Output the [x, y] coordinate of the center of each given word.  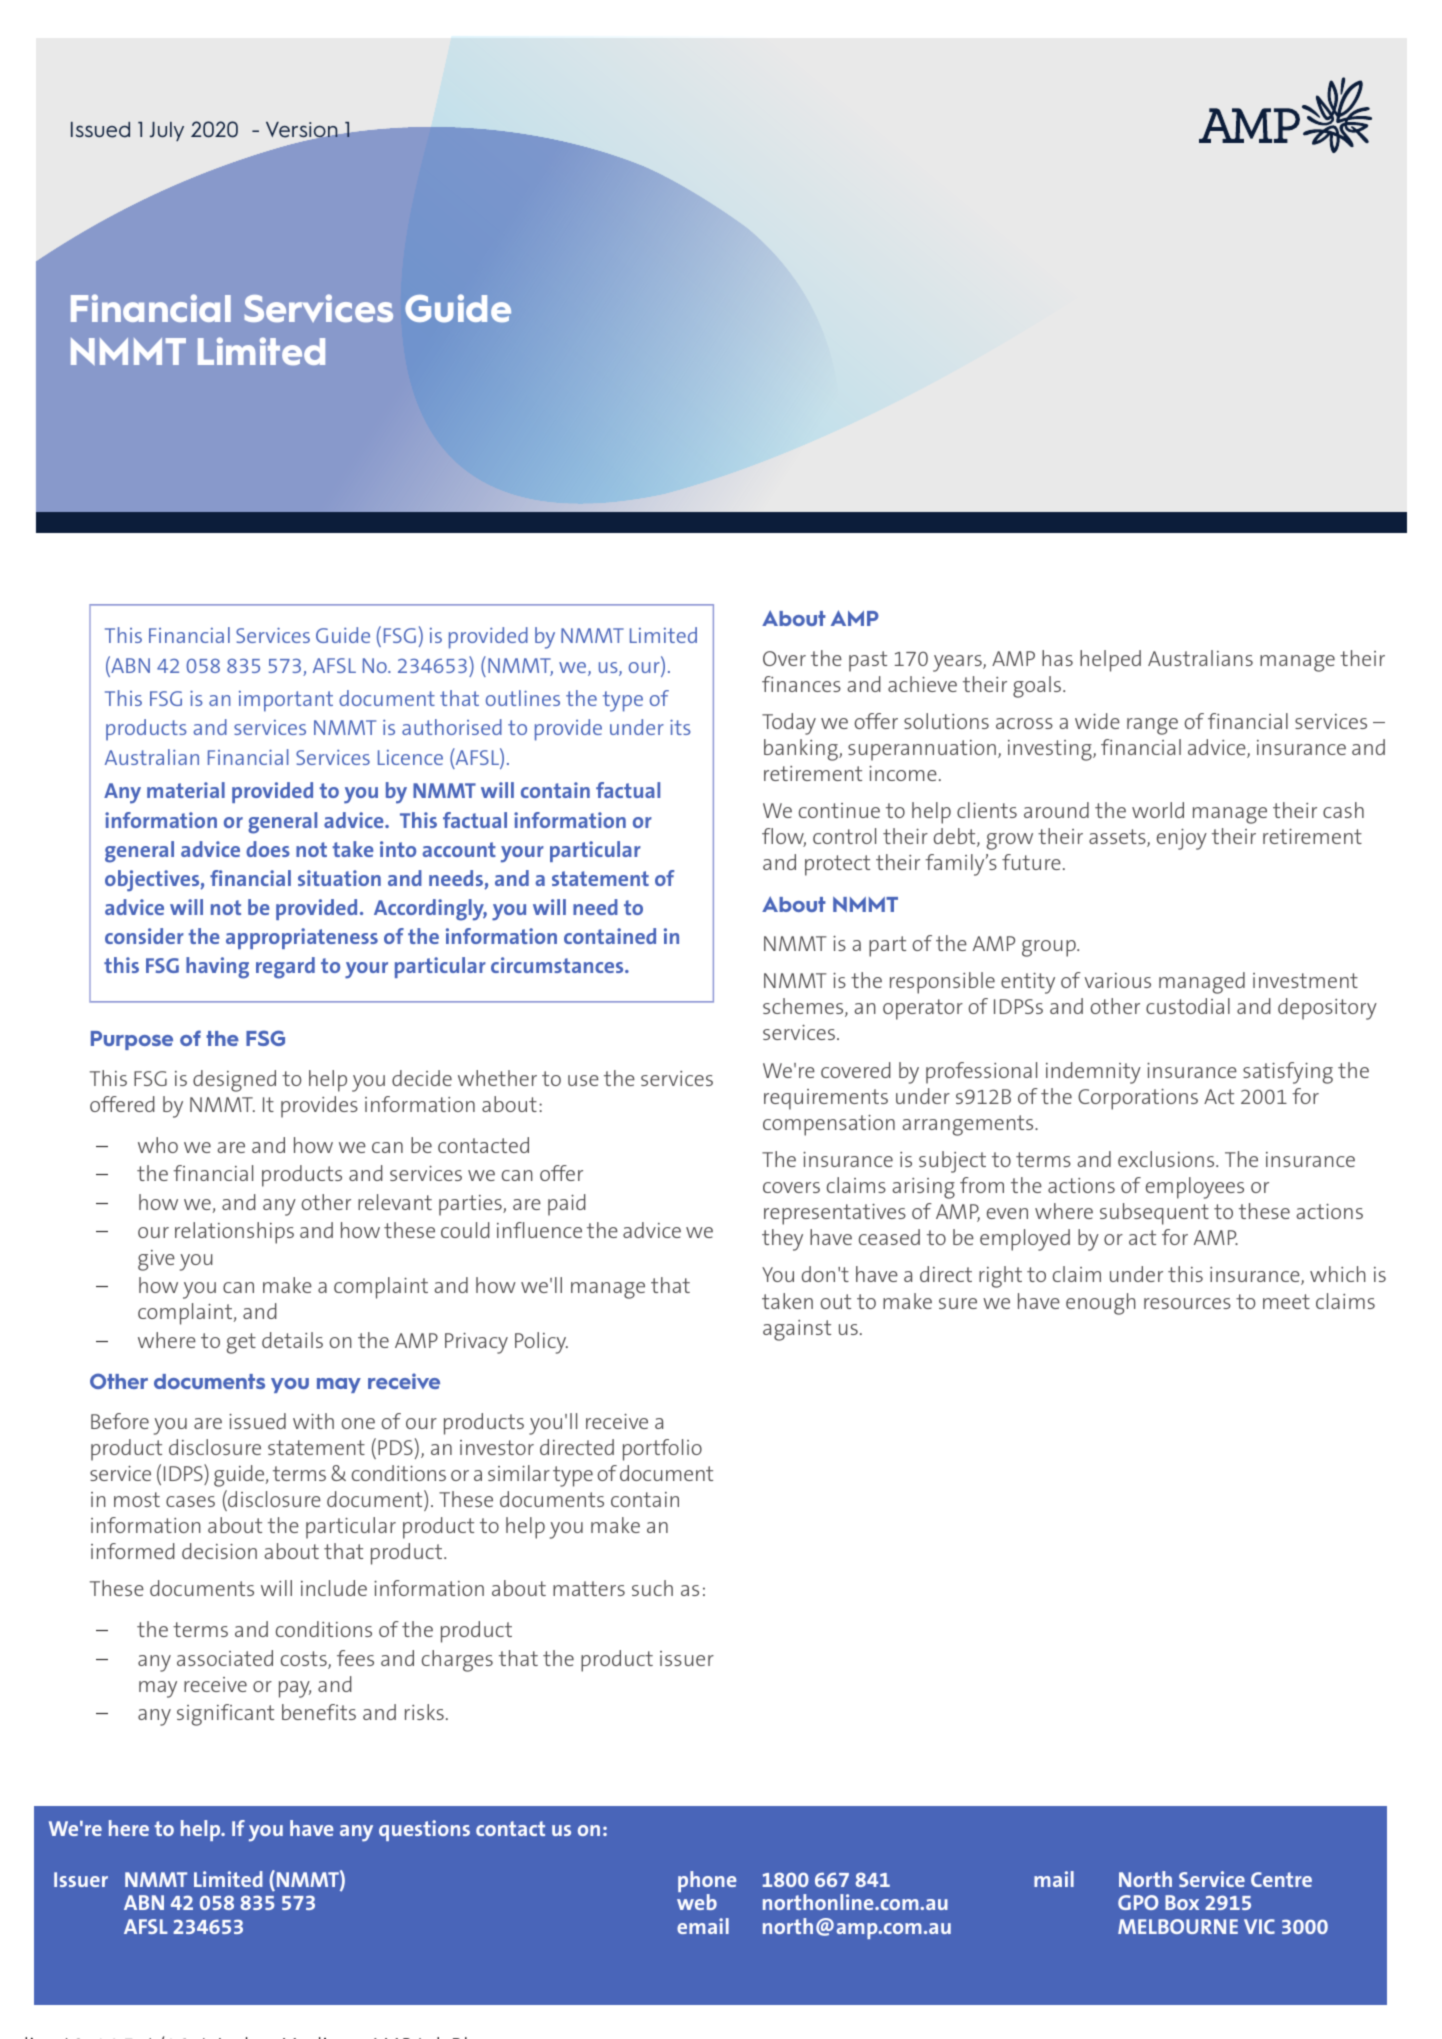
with [313, 1421]
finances [801, 684]
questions [424, 1830]
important [286, 701]
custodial [1188, 1006]
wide [1097, 721]
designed [234, 1081]
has [1057, 658]
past [868, 661]
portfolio [662, 1450]
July [167, 131]
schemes [804, 1007]
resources [1187, 1303]
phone [707, 1883]
